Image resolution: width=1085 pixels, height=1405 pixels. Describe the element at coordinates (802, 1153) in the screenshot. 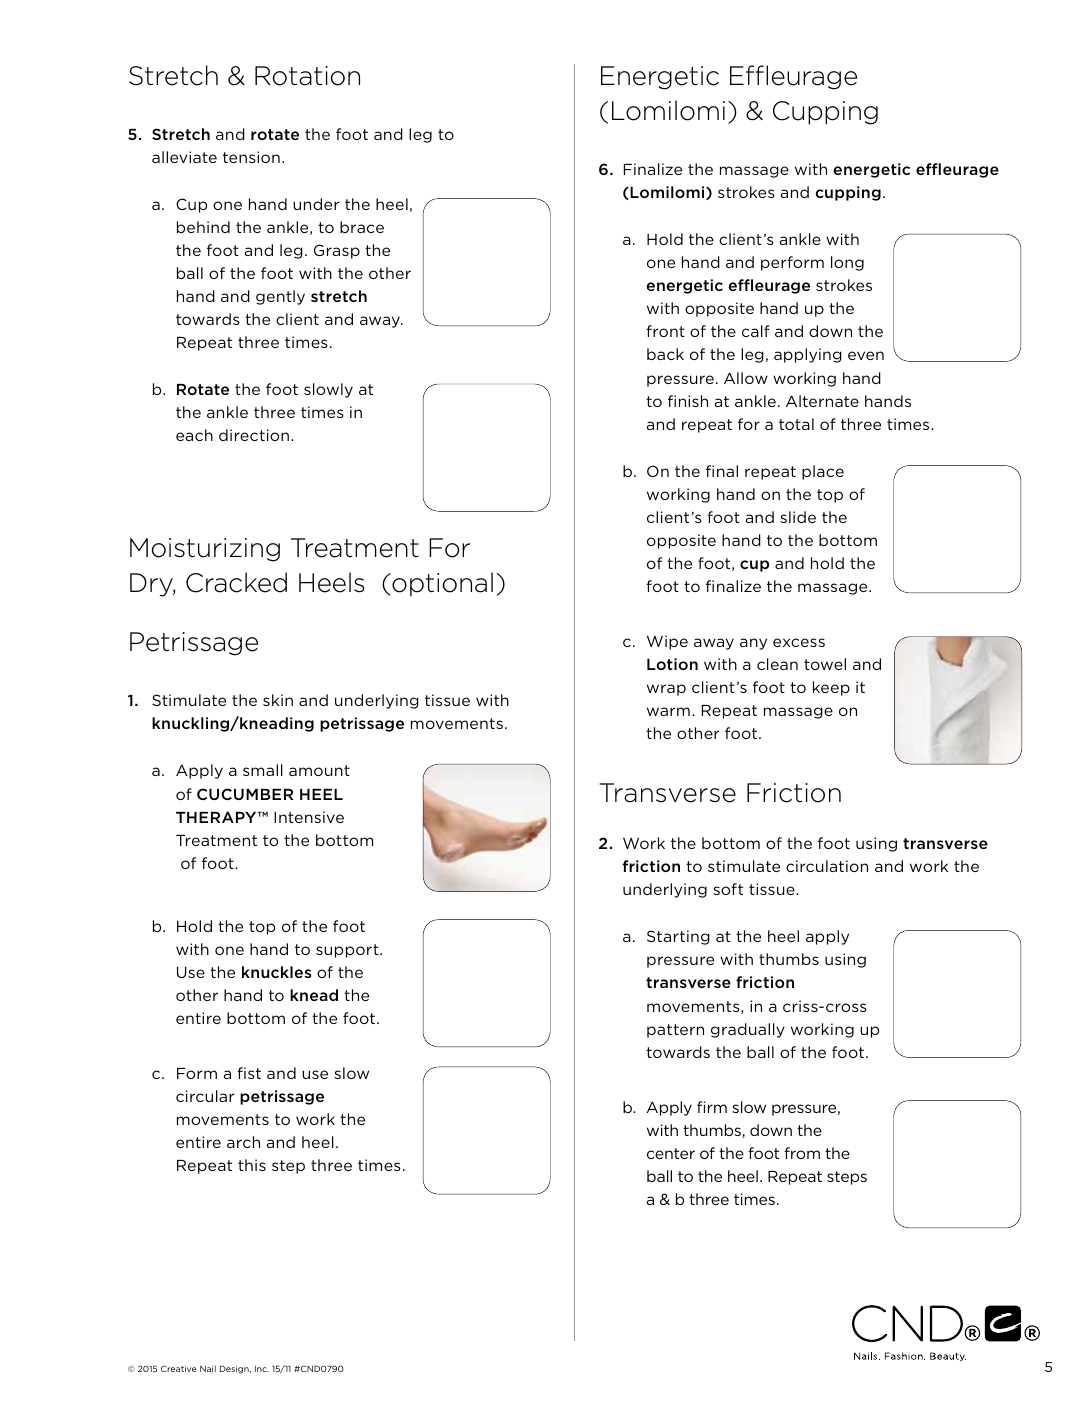

I see `from` at that location.
